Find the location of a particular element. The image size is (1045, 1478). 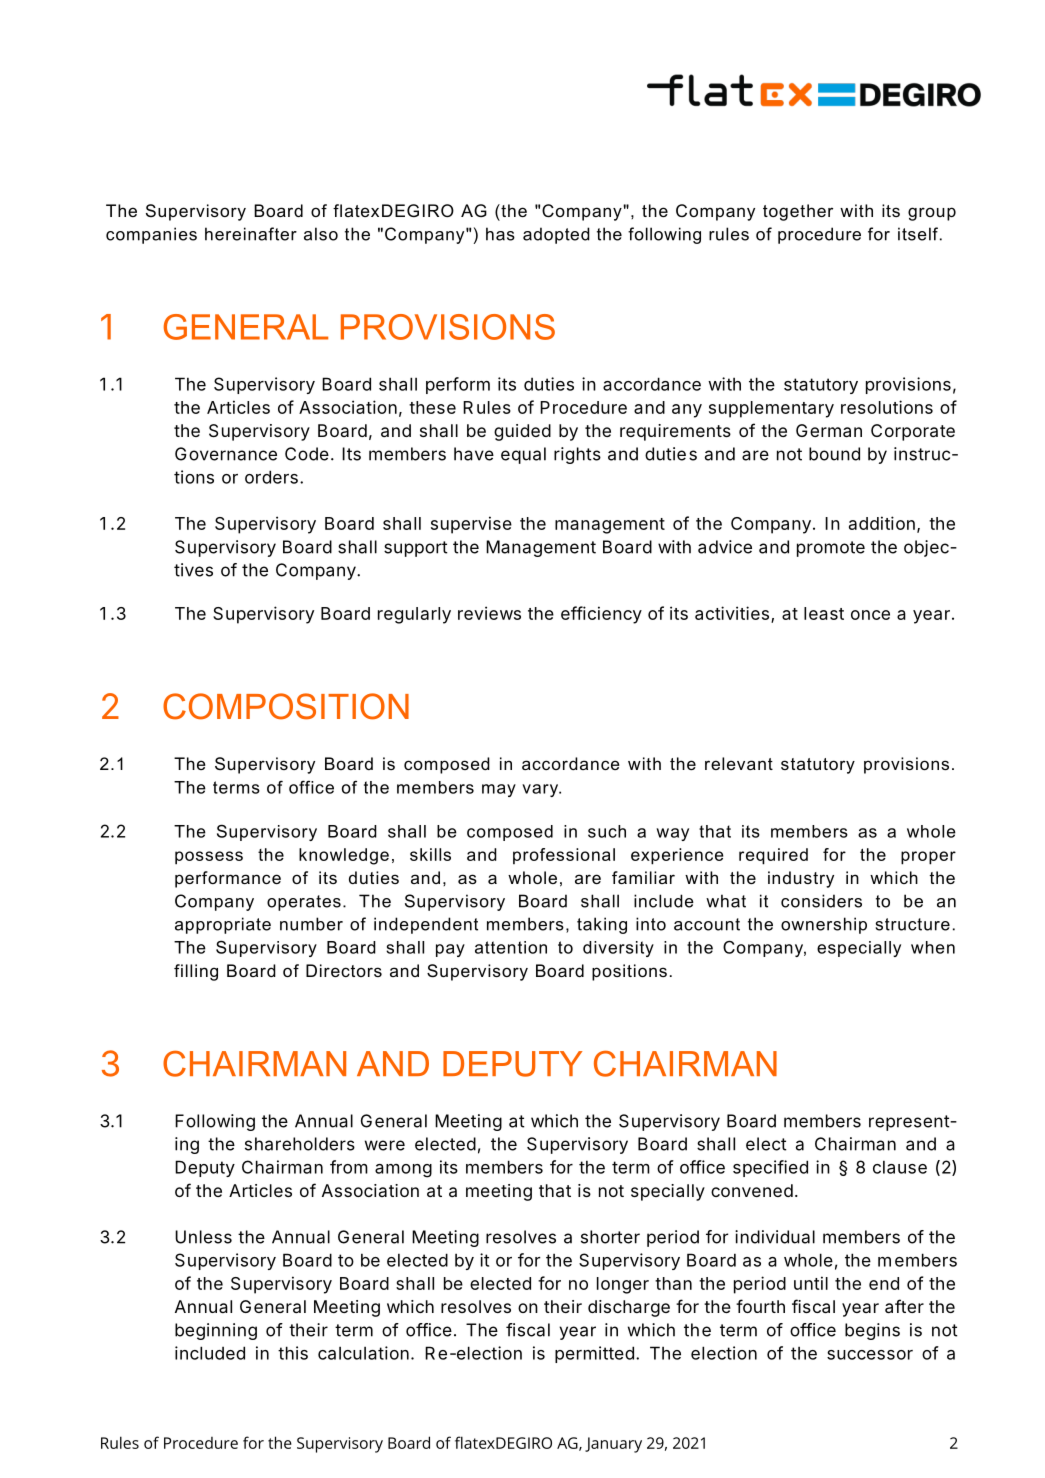

attention is located at coordinates (511, 947).
